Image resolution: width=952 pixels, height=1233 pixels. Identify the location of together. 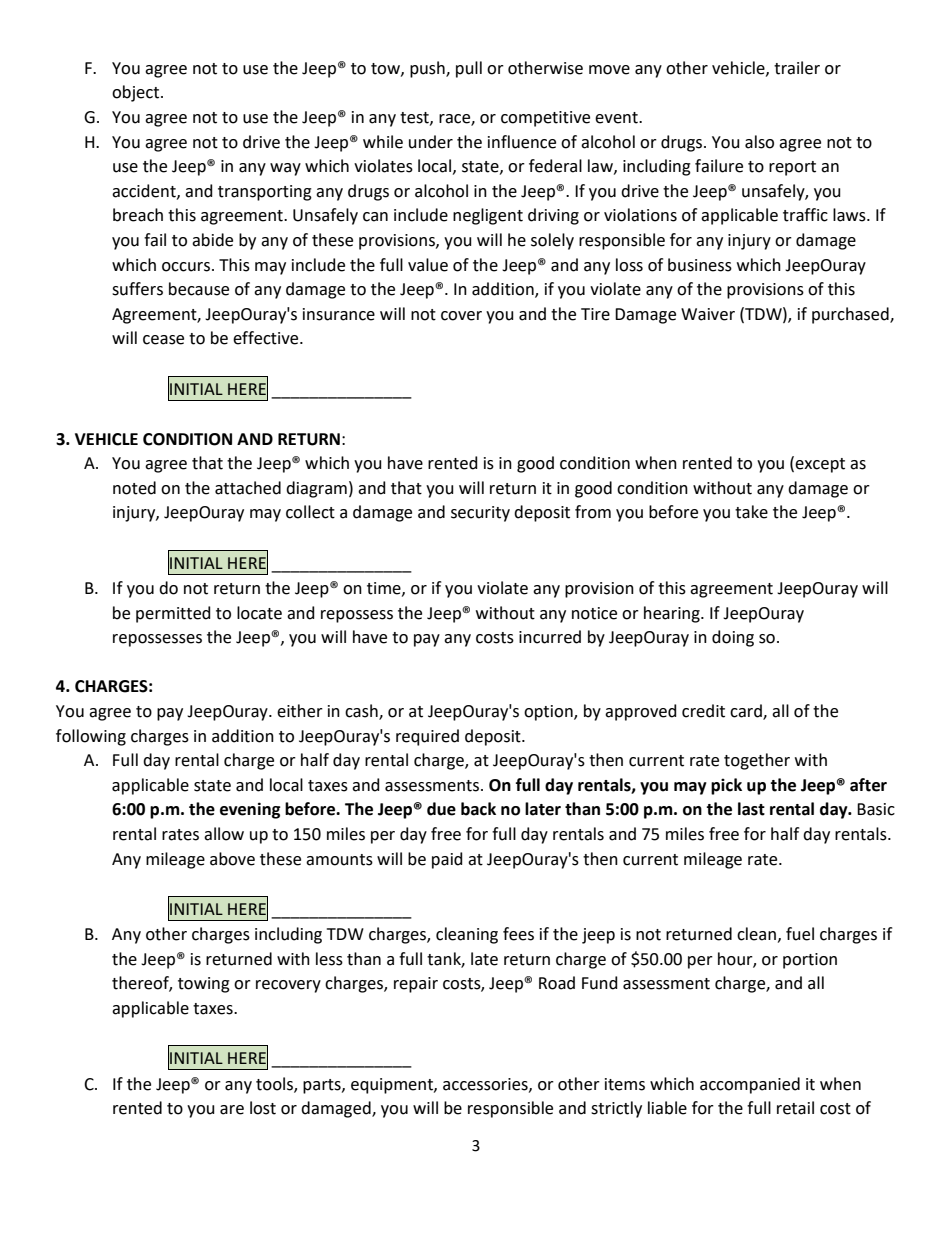
(757, 761).
